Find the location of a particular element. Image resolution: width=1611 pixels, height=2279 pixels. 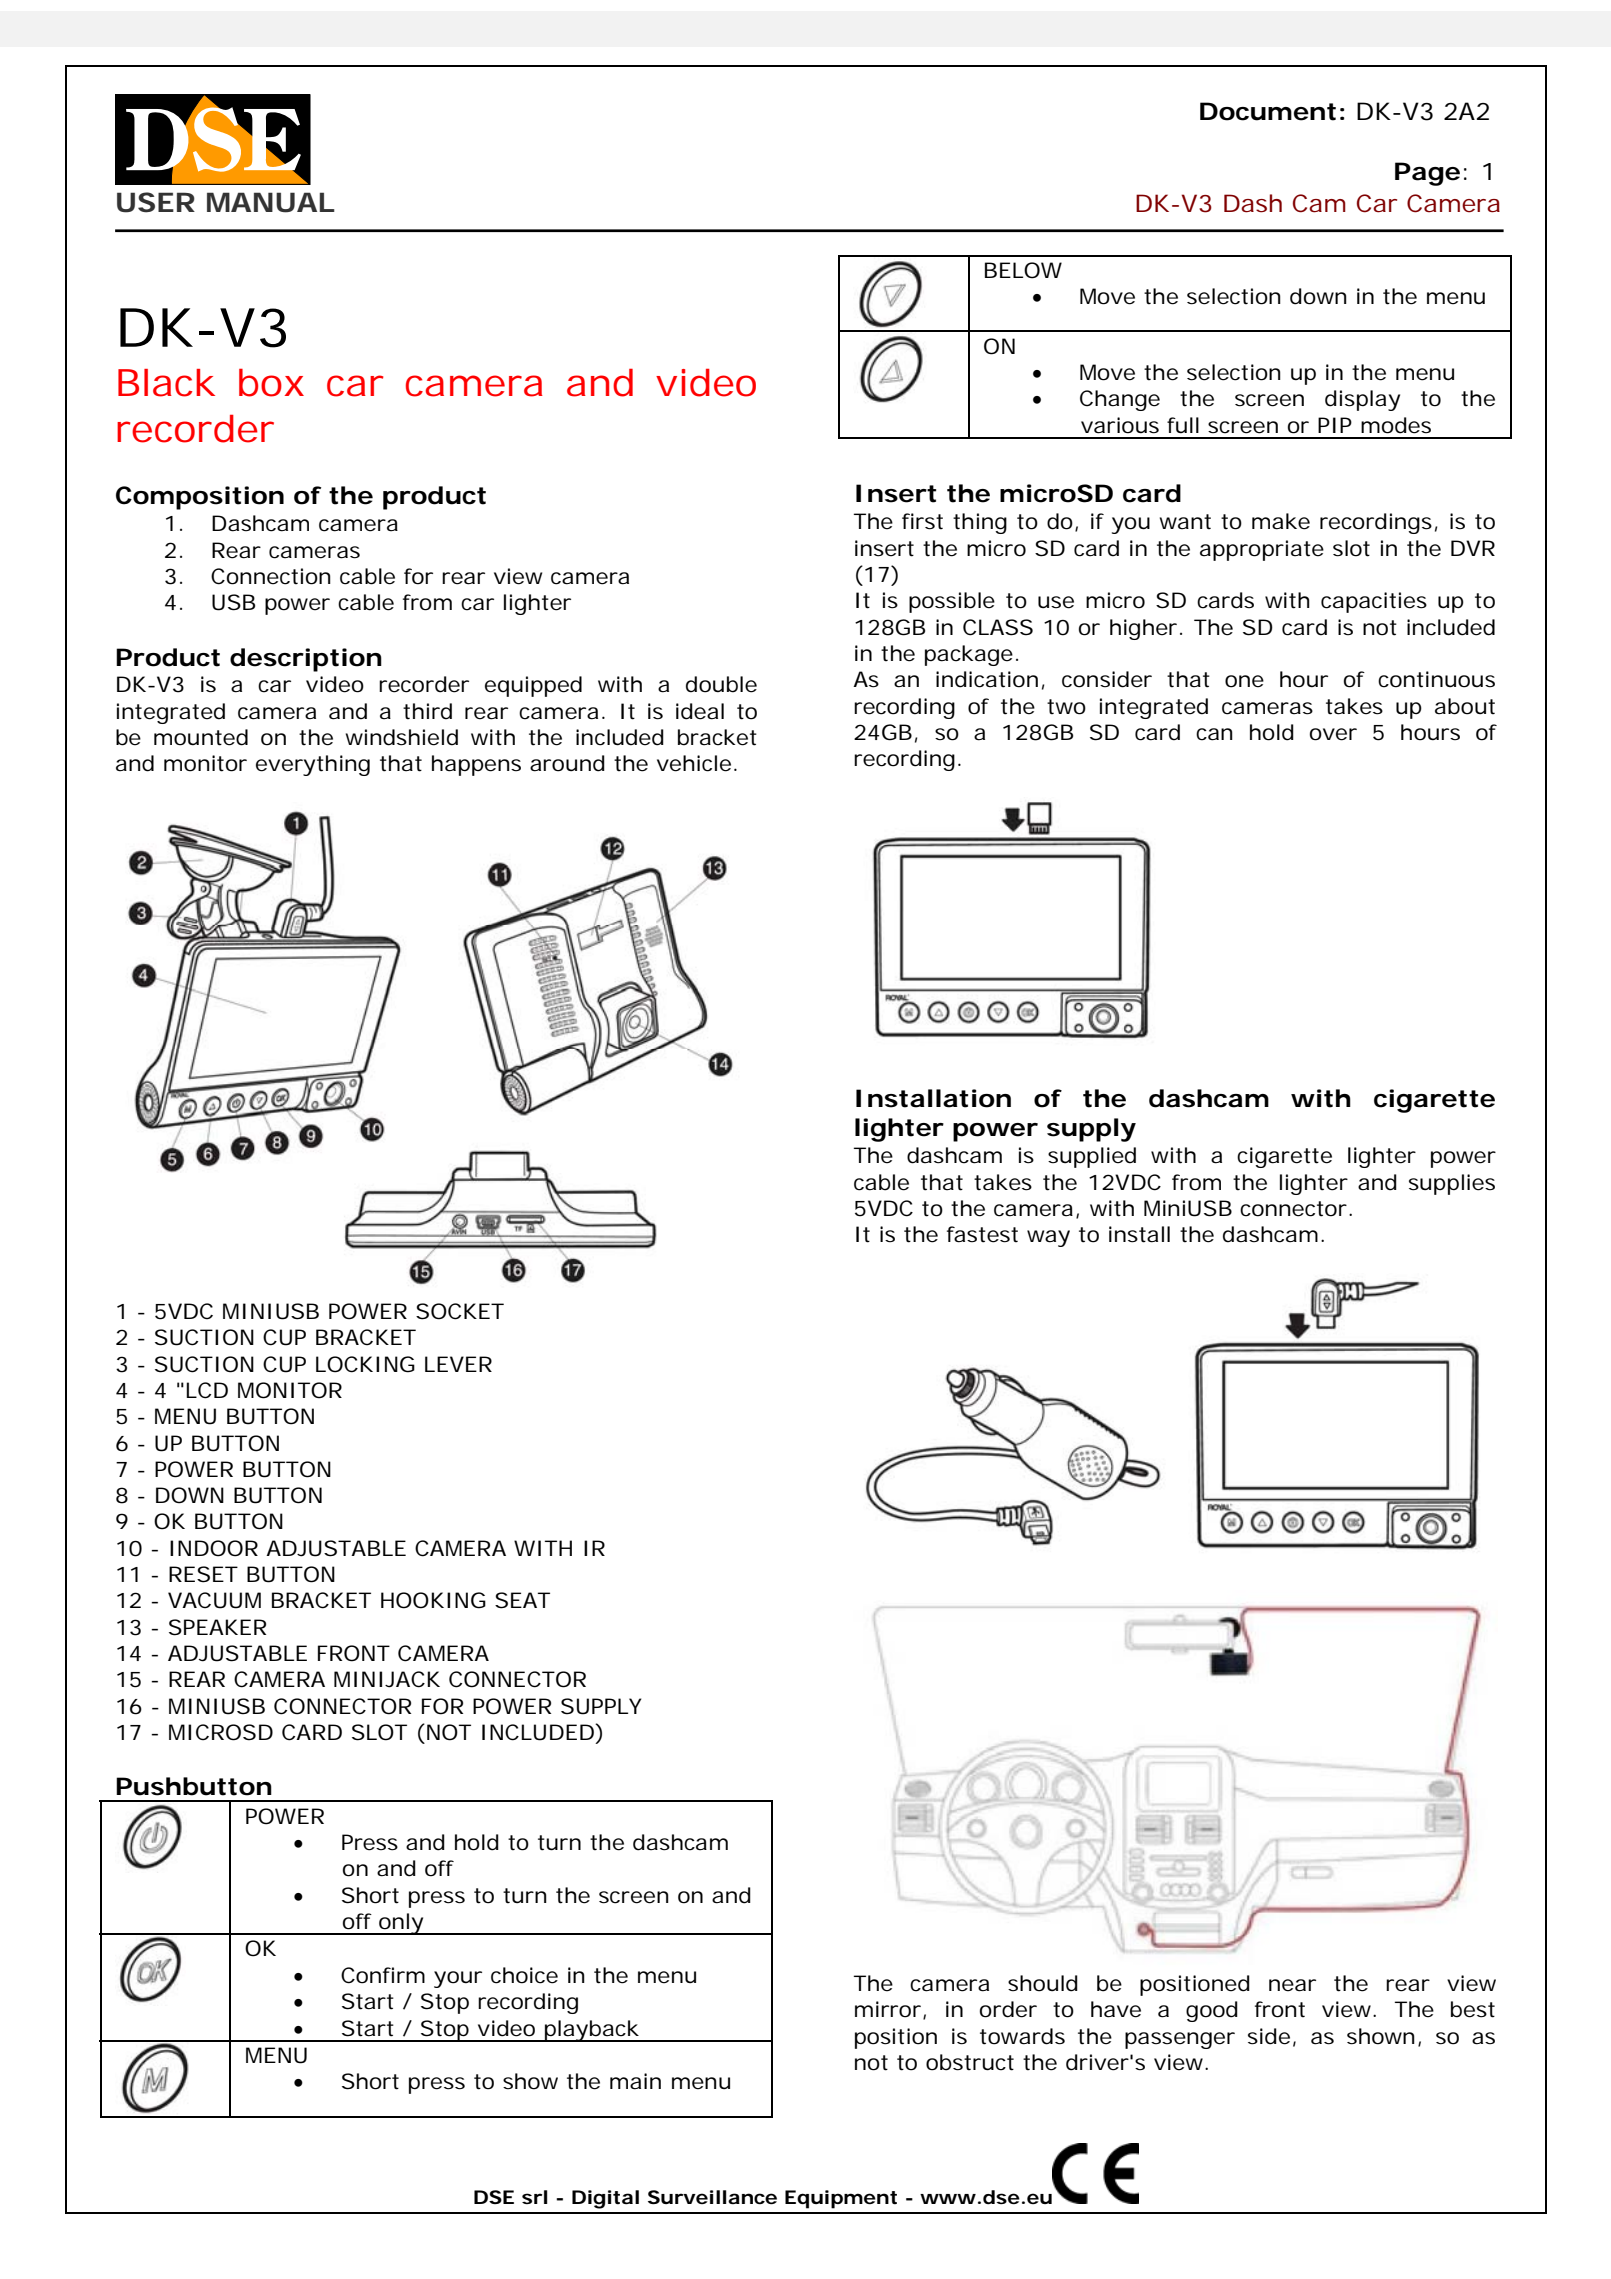

windshield is located at coordinates (402, 737).
